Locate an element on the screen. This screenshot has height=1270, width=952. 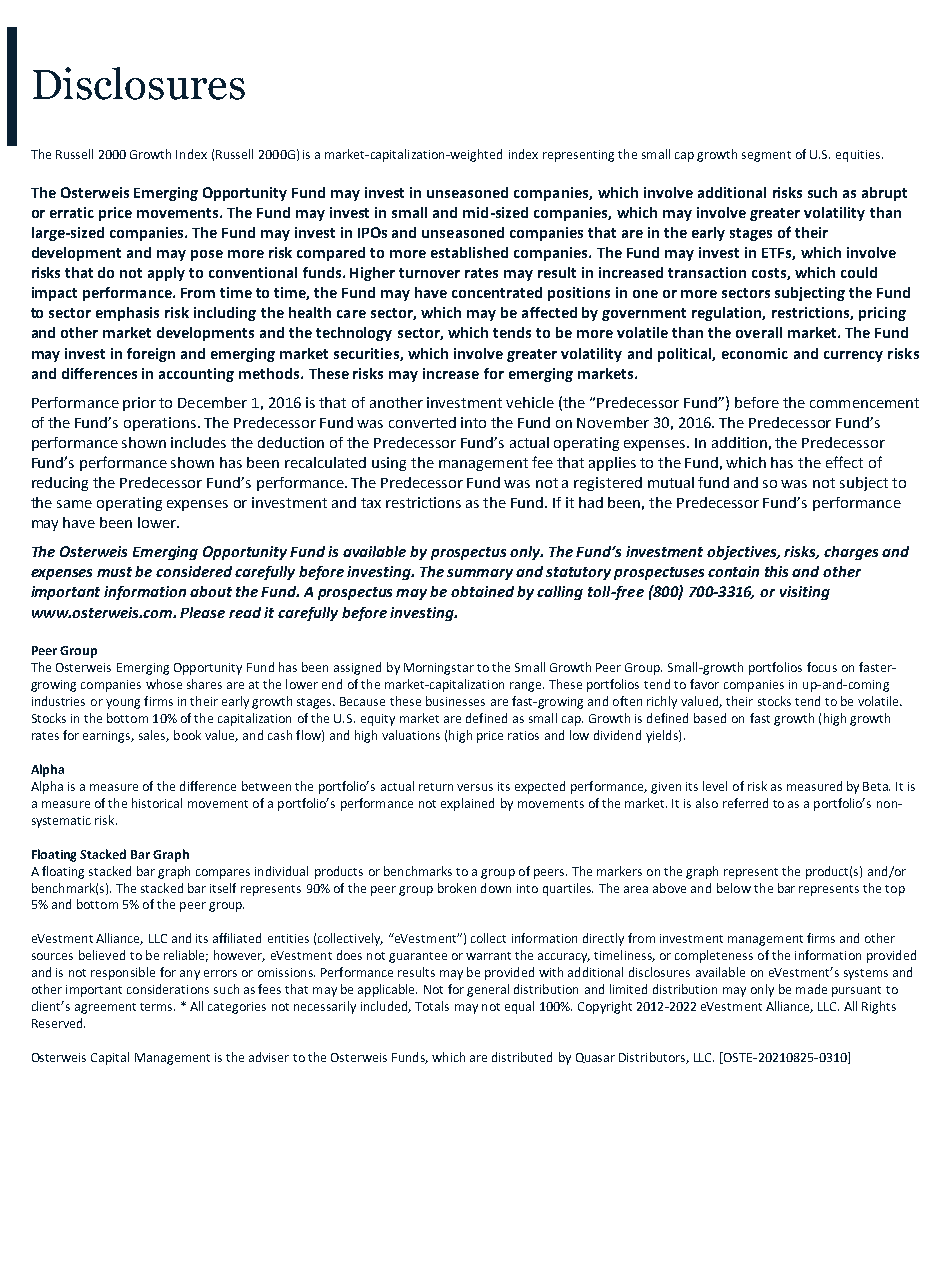
established is located at coordinates (469, 252).
